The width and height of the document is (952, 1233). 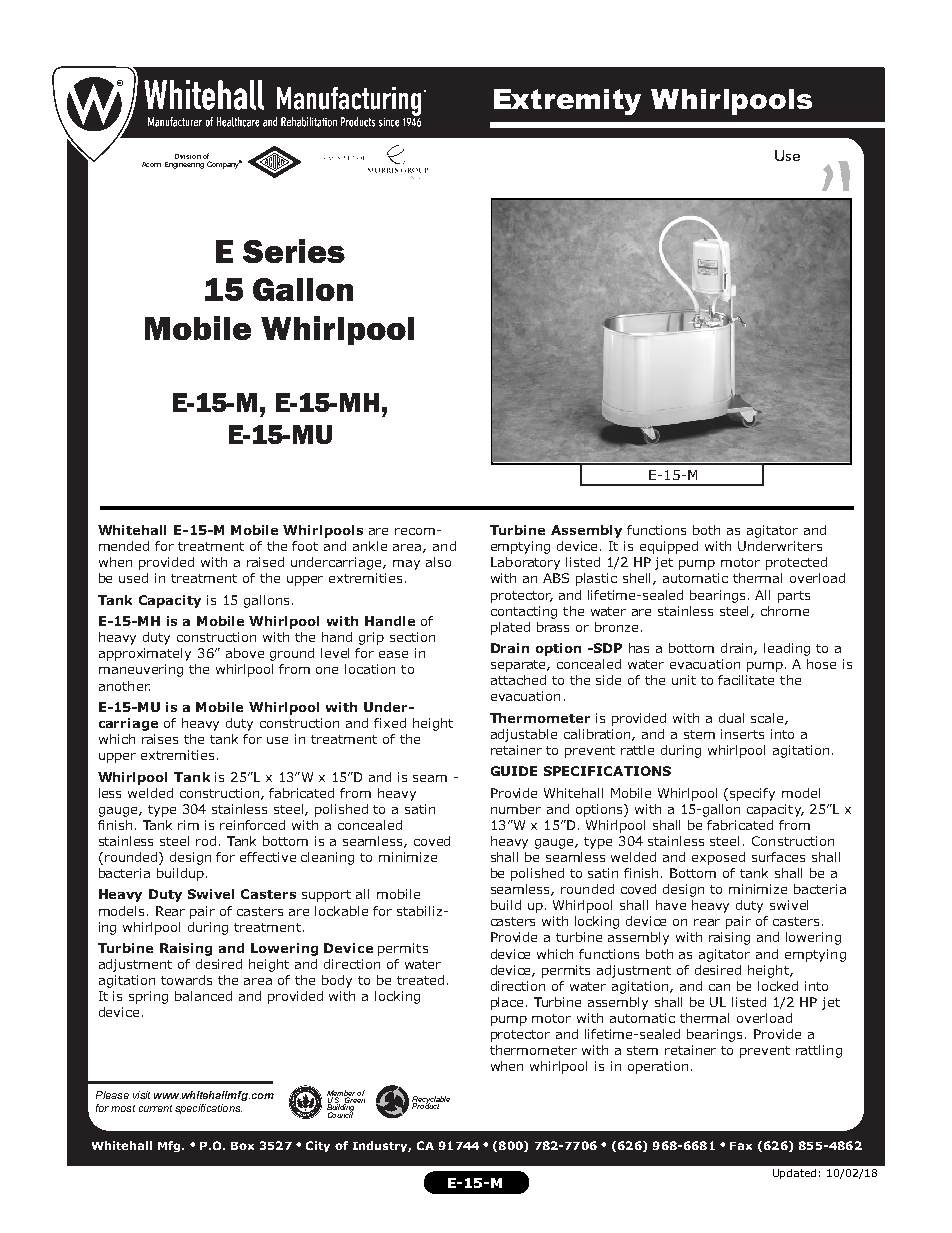 I want to click on current, so click(x=155, y=1108).
